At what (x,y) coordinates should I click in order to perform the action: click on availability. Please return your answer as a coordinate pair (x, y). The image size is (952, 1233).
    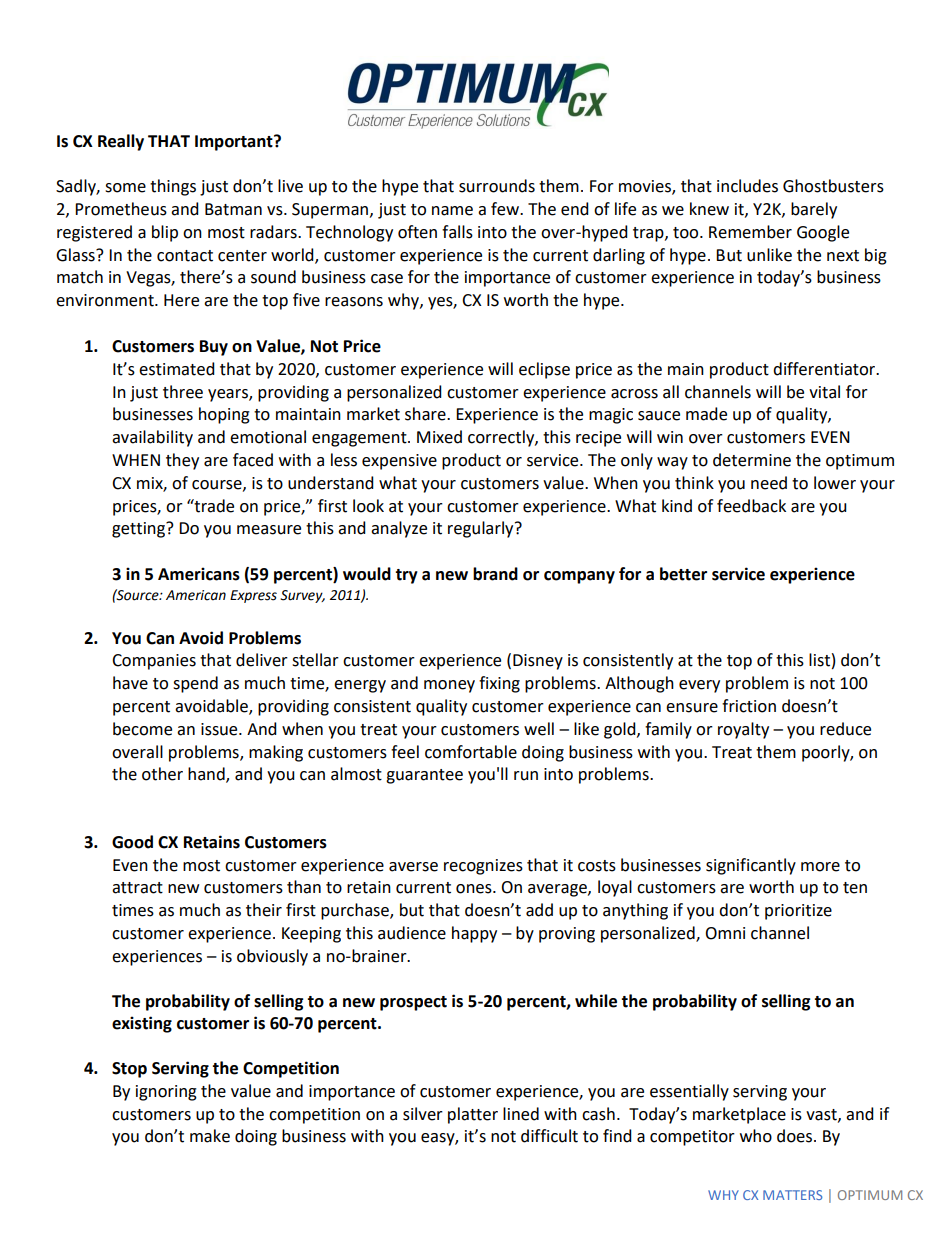
    Looking at the image, I should click on (152, 438).
